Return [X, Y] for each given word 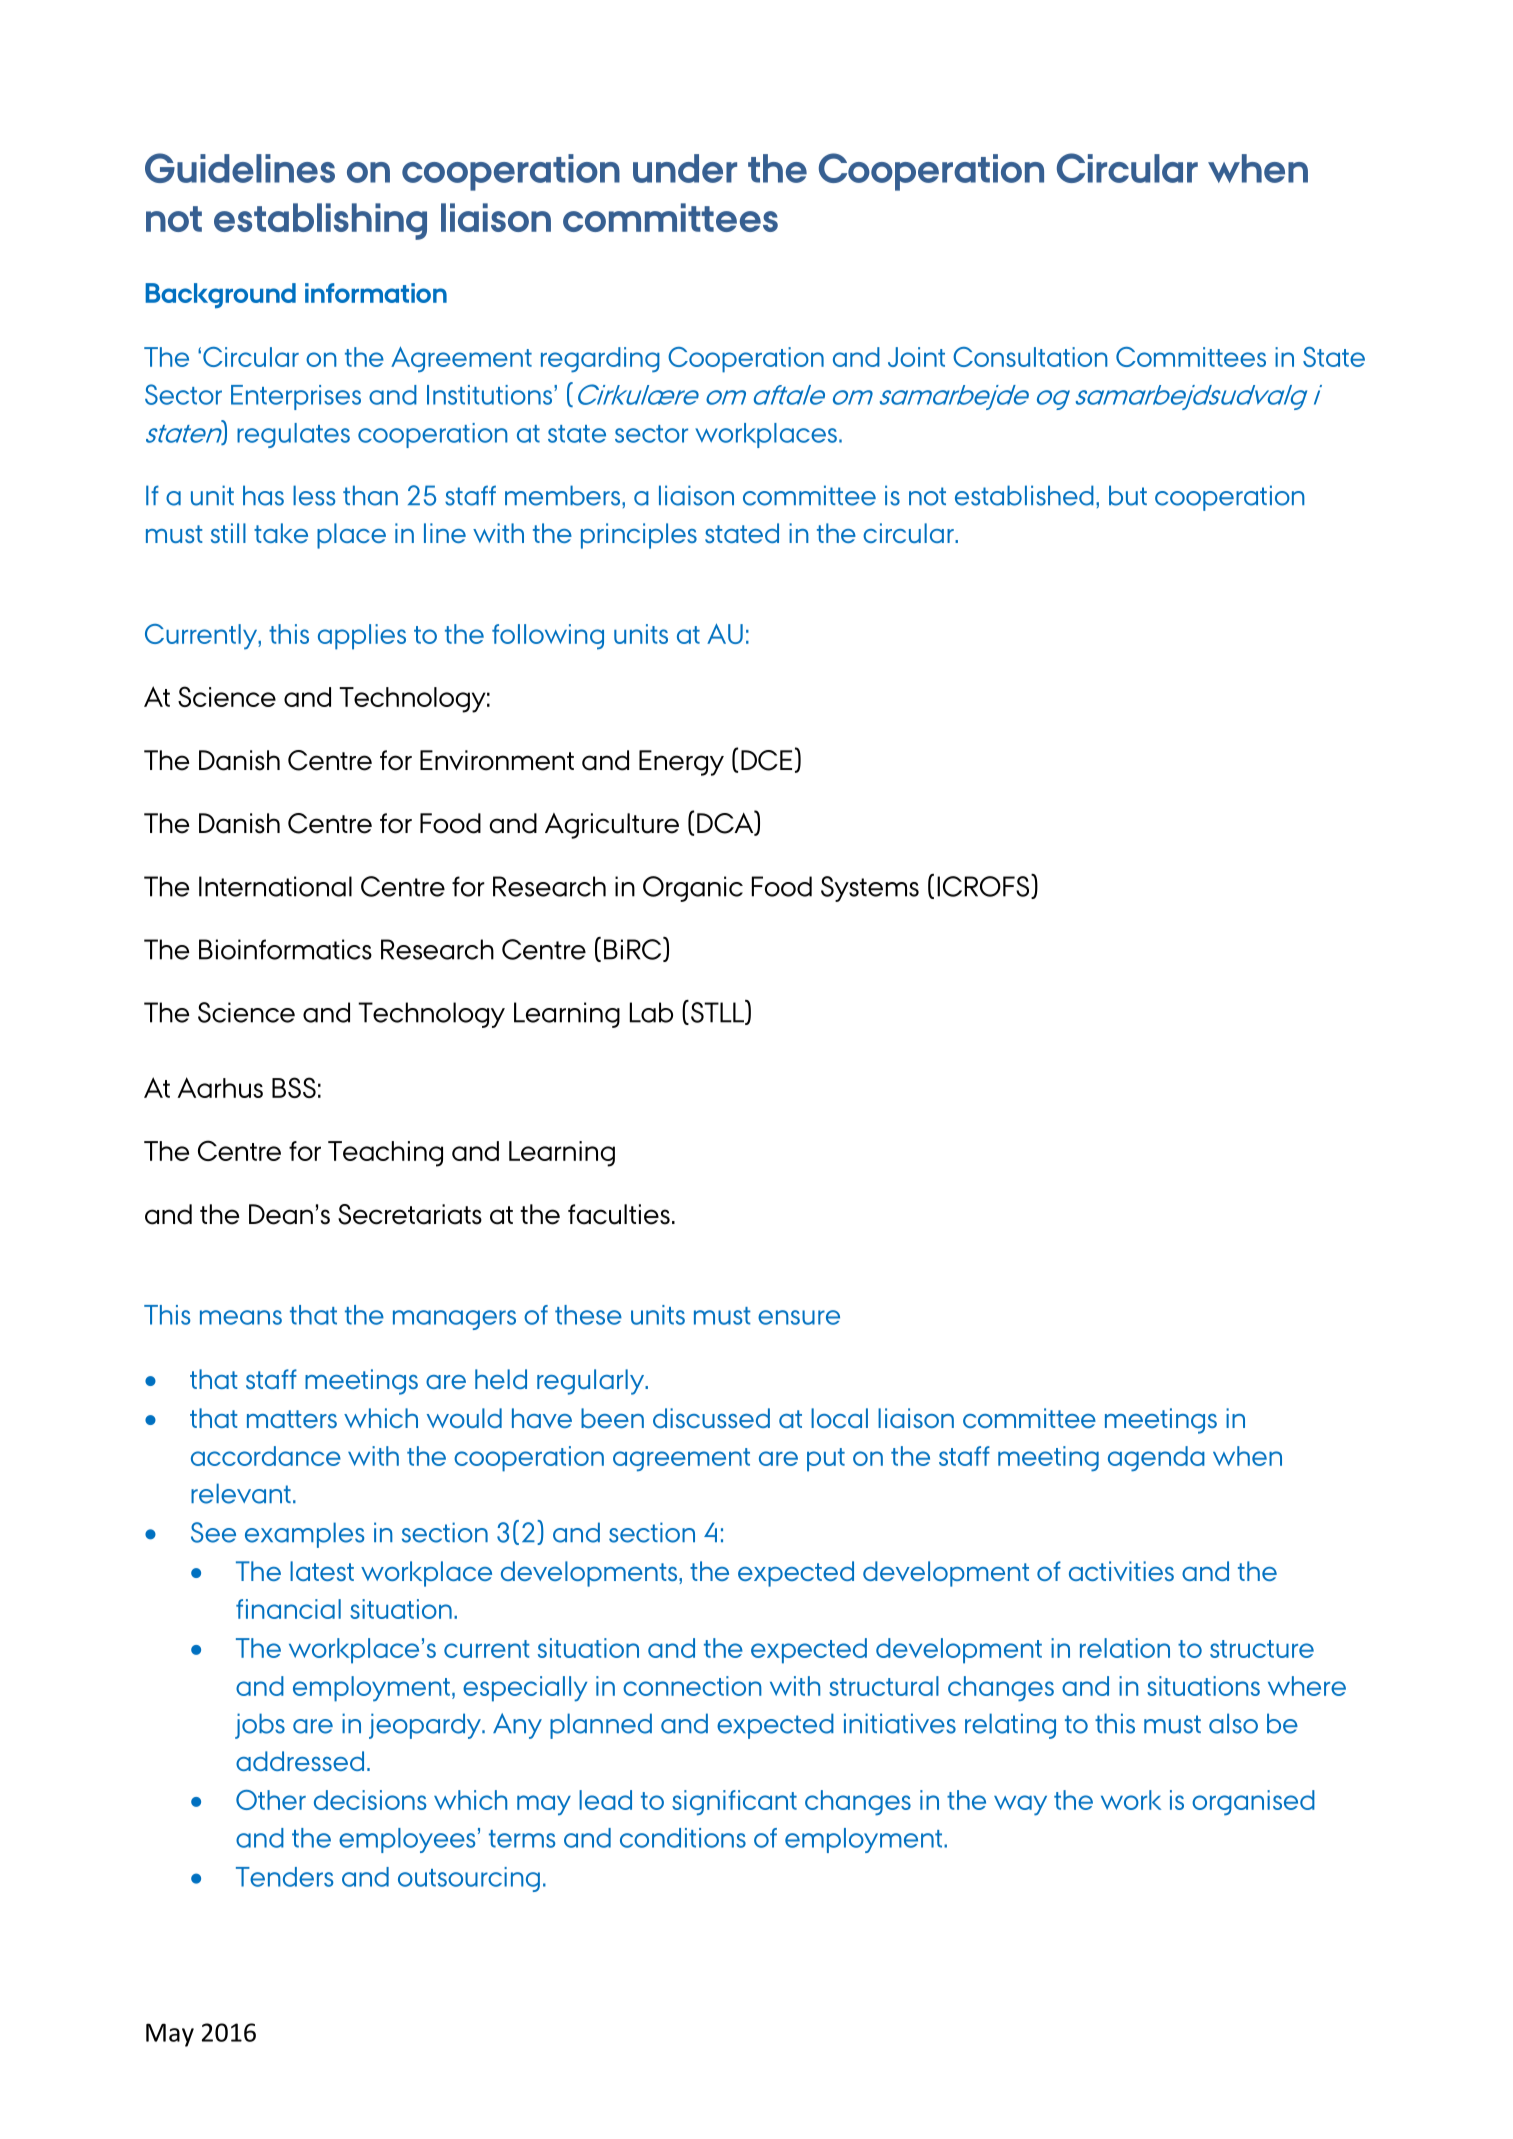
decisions [370, 1800]
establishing [320, 221]
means [241, 1317]
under [685, 168]
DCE [766, 760]
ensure [799, 1317]
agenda [1156, 1459]
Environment [497, 760]
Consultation [1030, 357]
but [1128, 495]
